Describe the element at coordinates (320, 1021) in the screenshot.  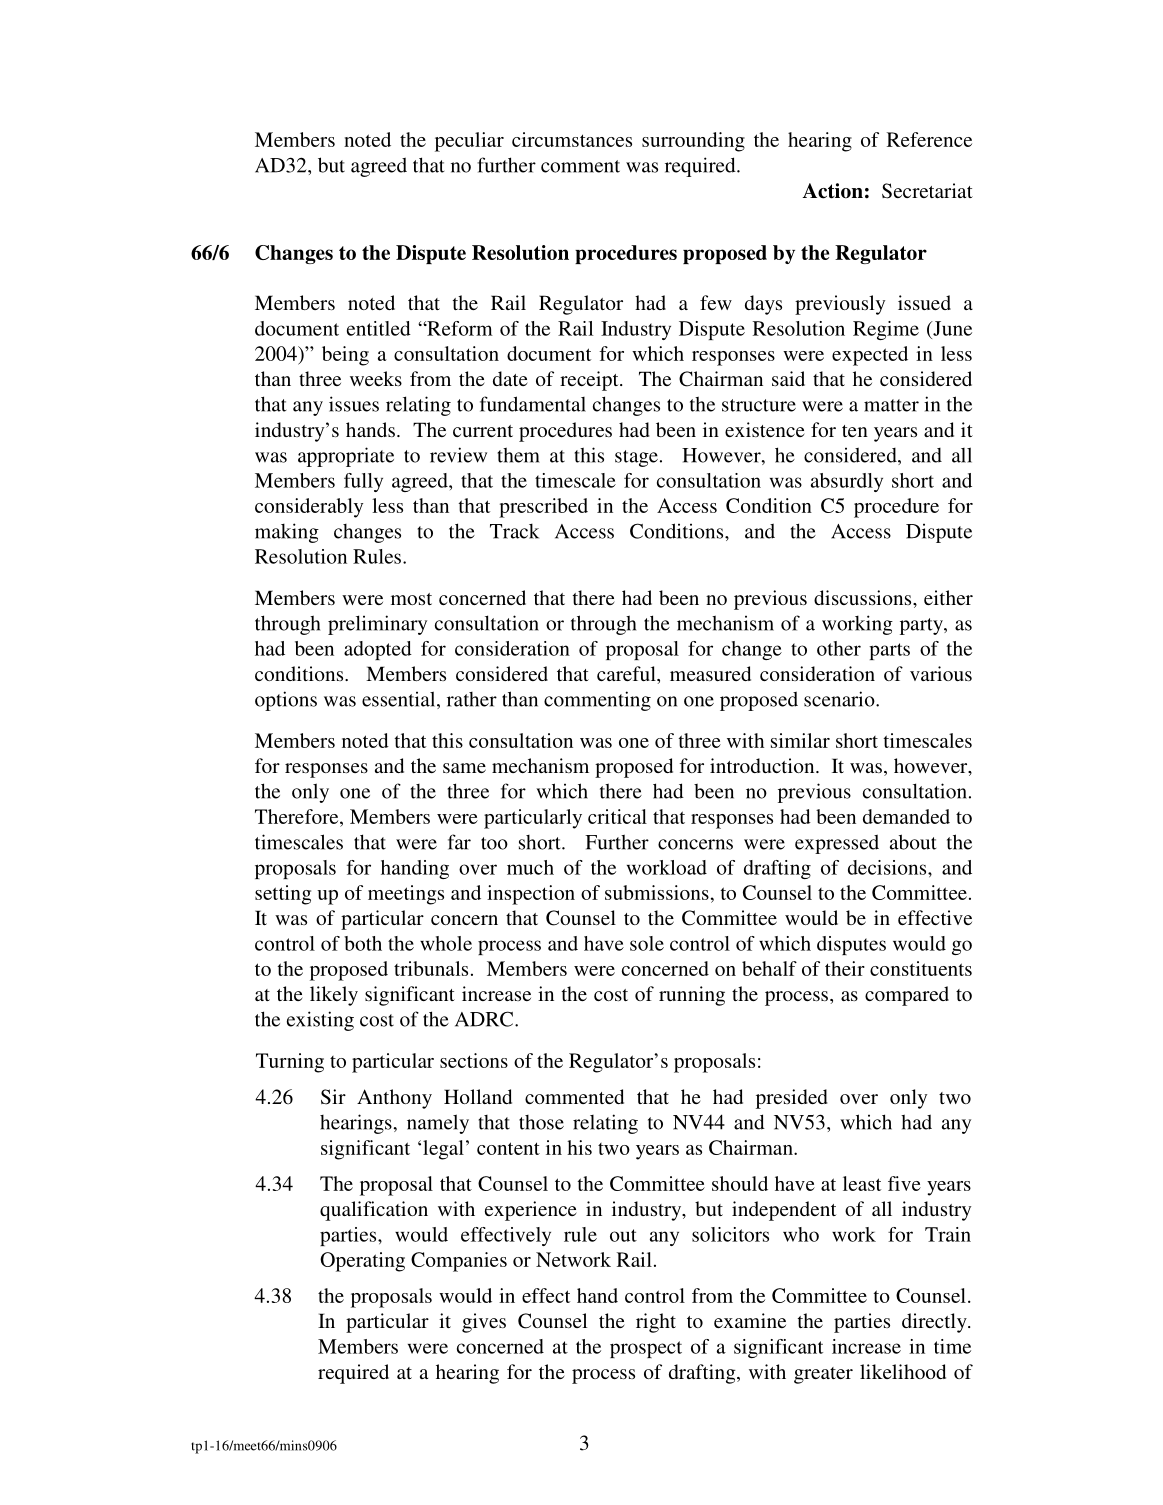
I see `existing` at that location.
